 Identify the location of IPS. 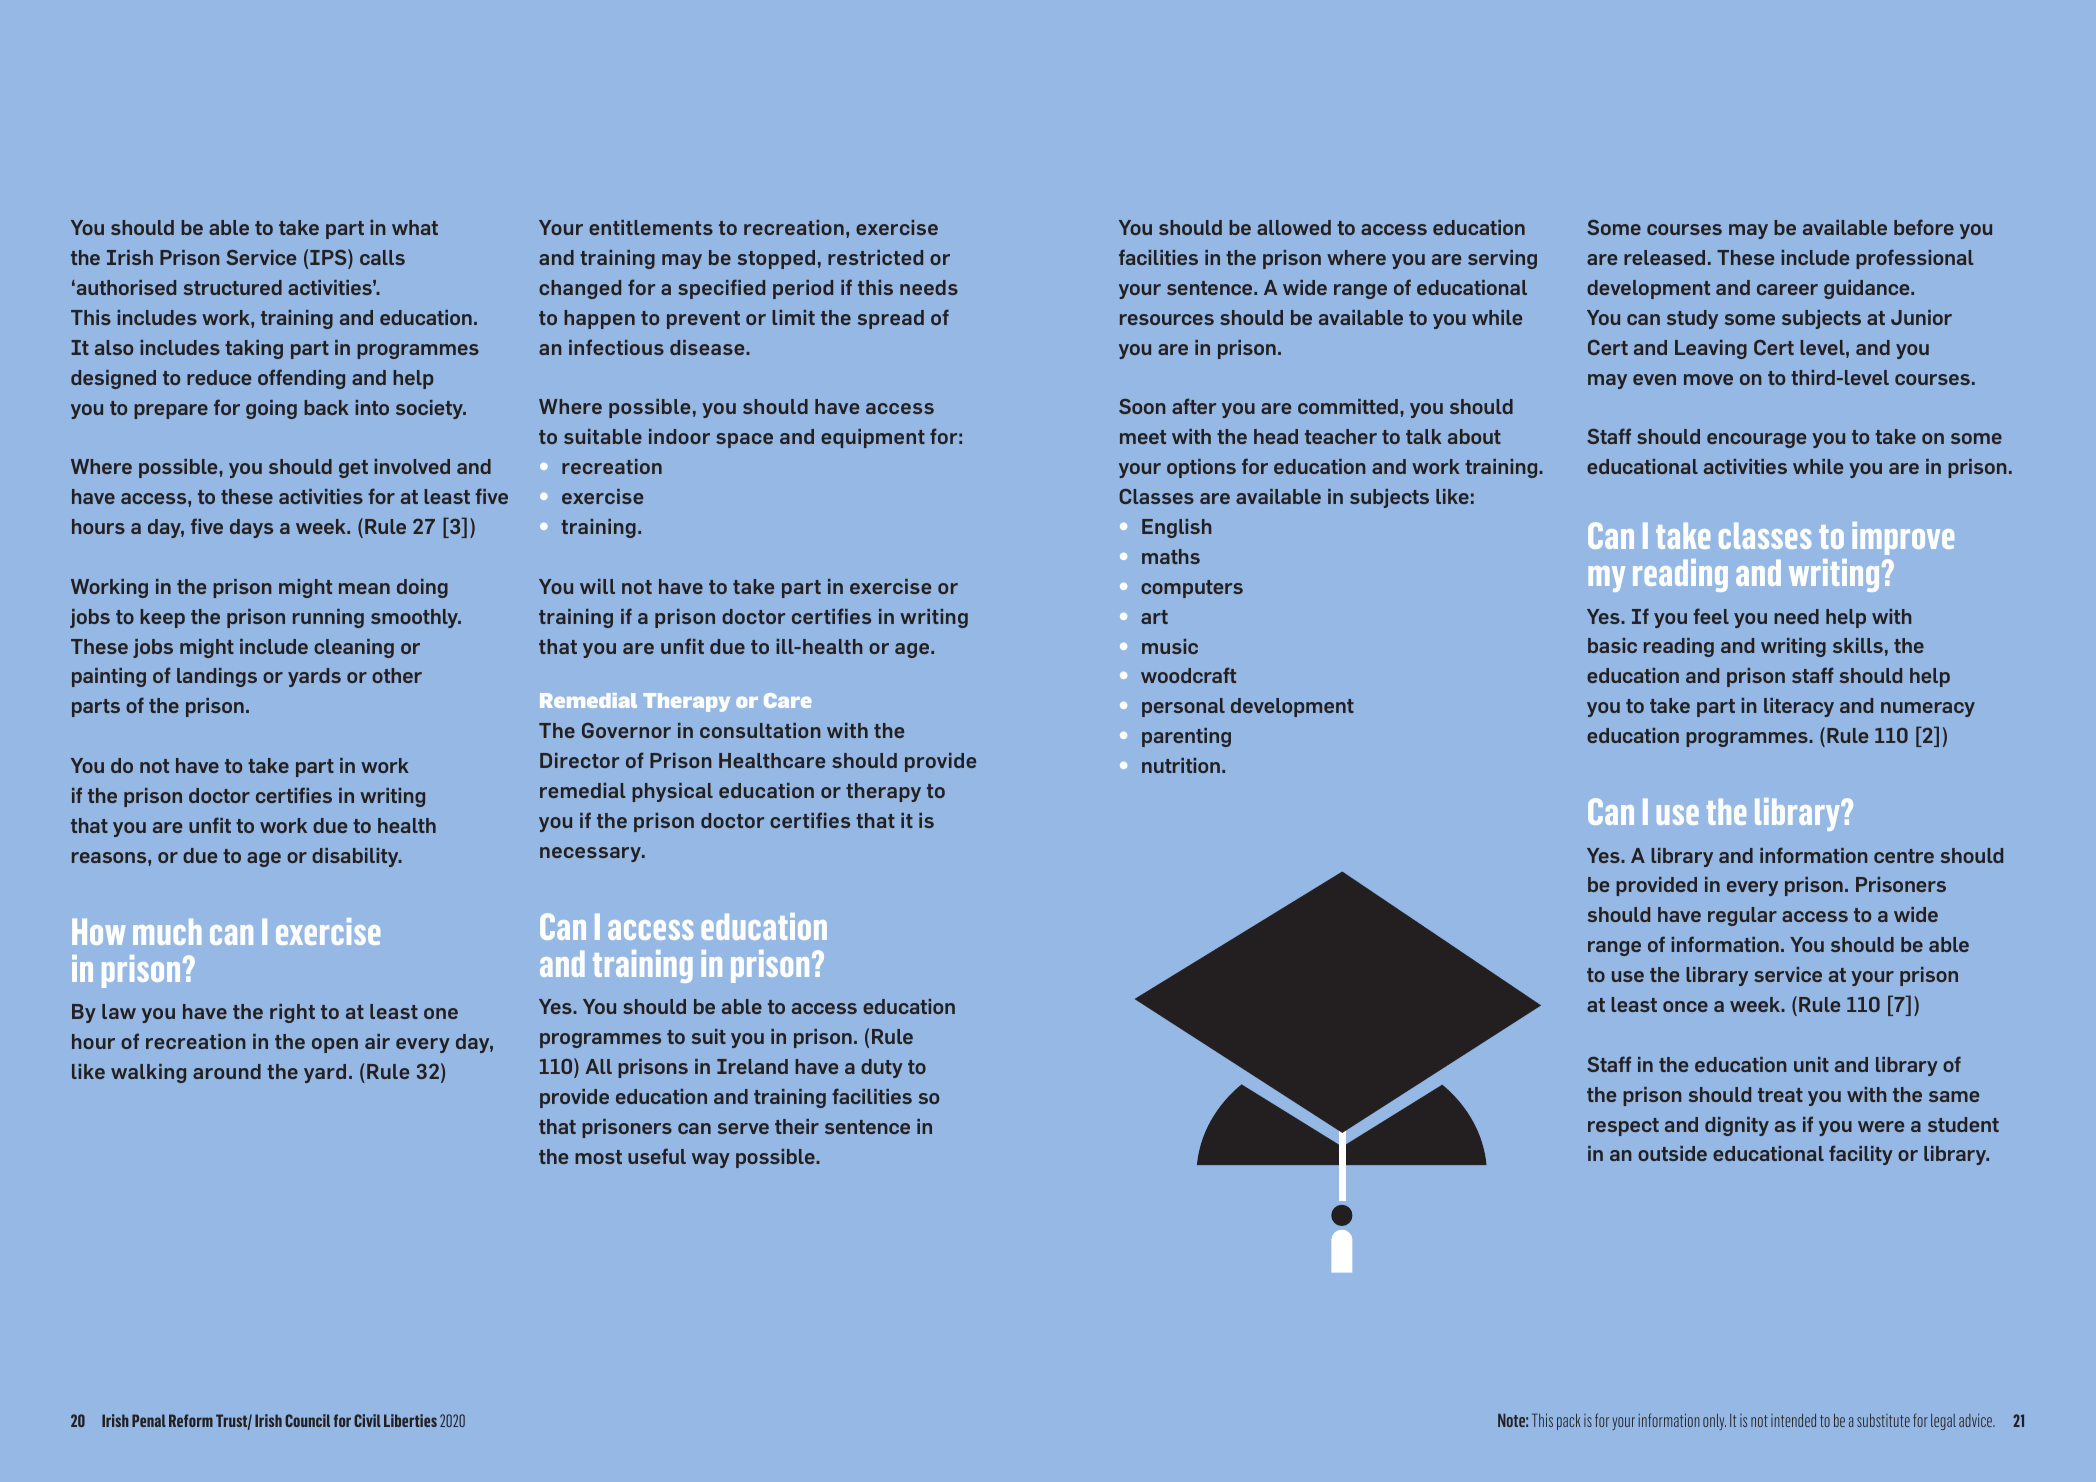
(329, 258).
